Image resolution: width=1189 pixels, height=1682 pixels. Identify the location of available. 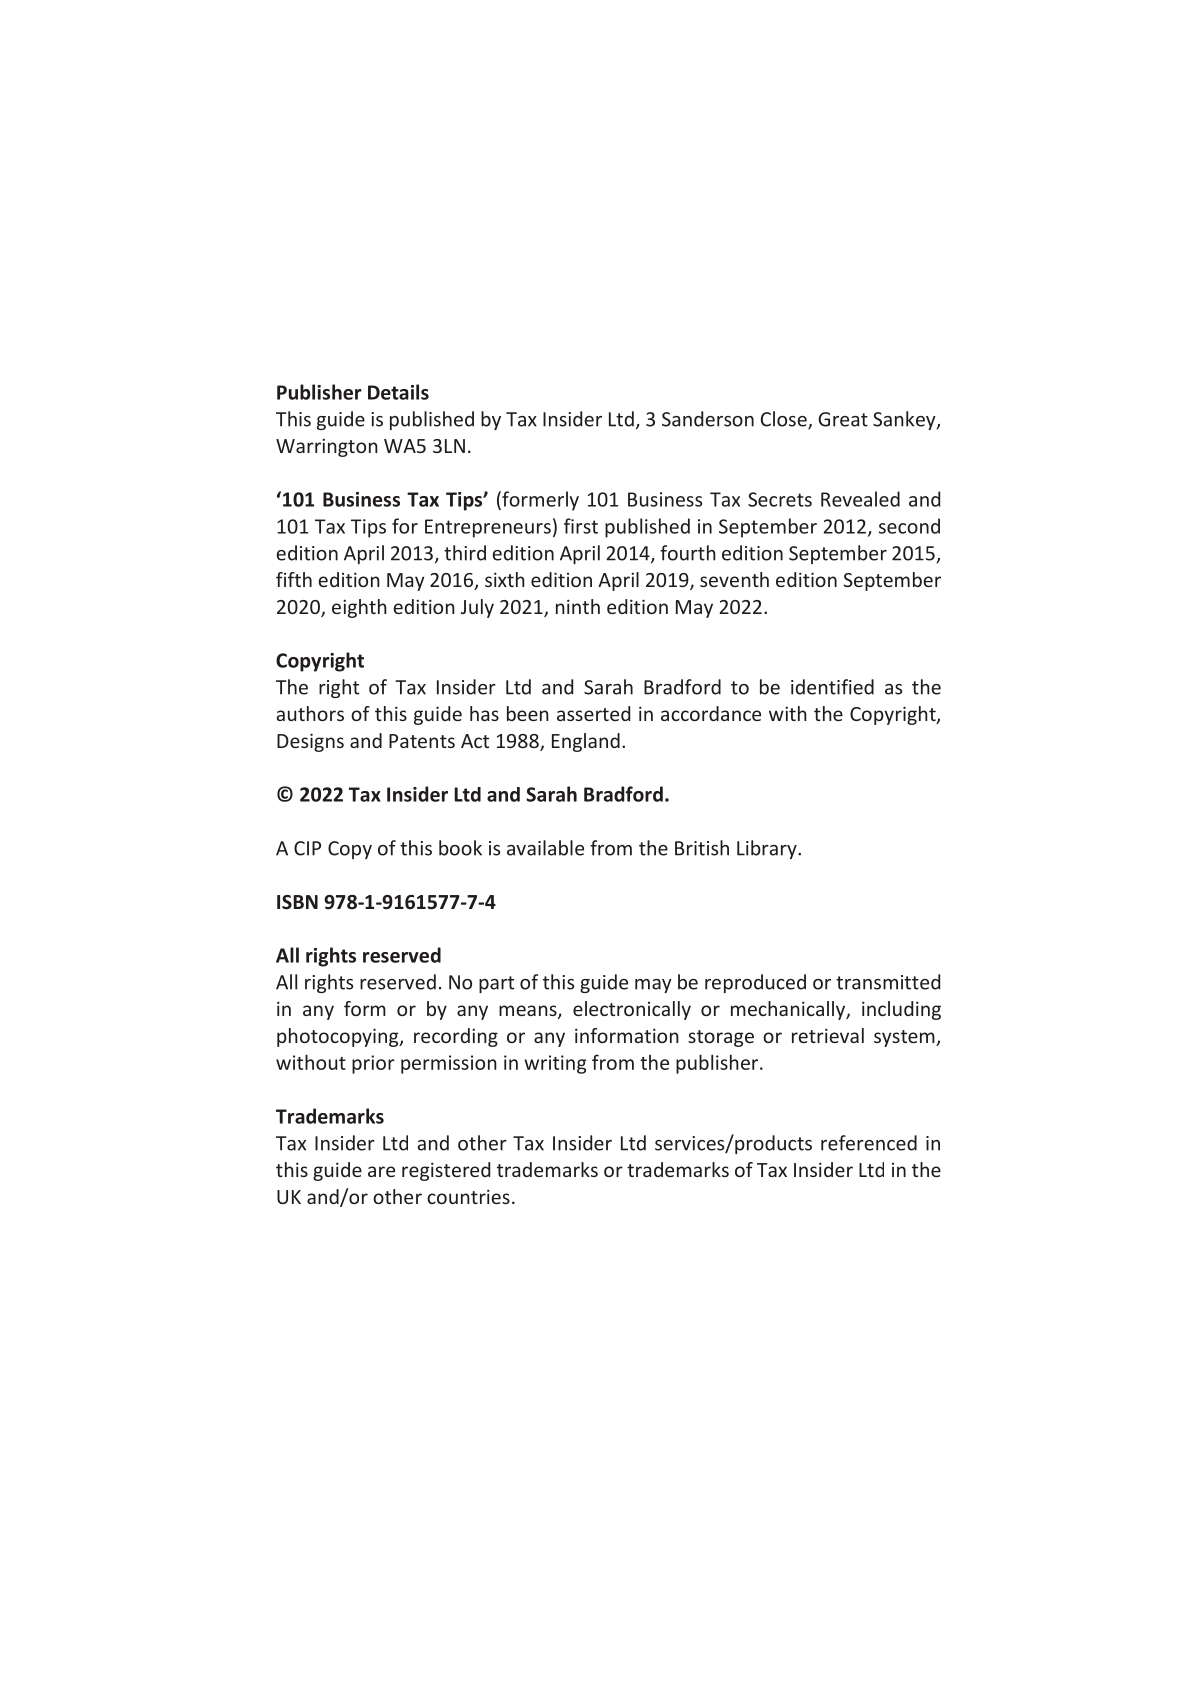
(545, 848).
